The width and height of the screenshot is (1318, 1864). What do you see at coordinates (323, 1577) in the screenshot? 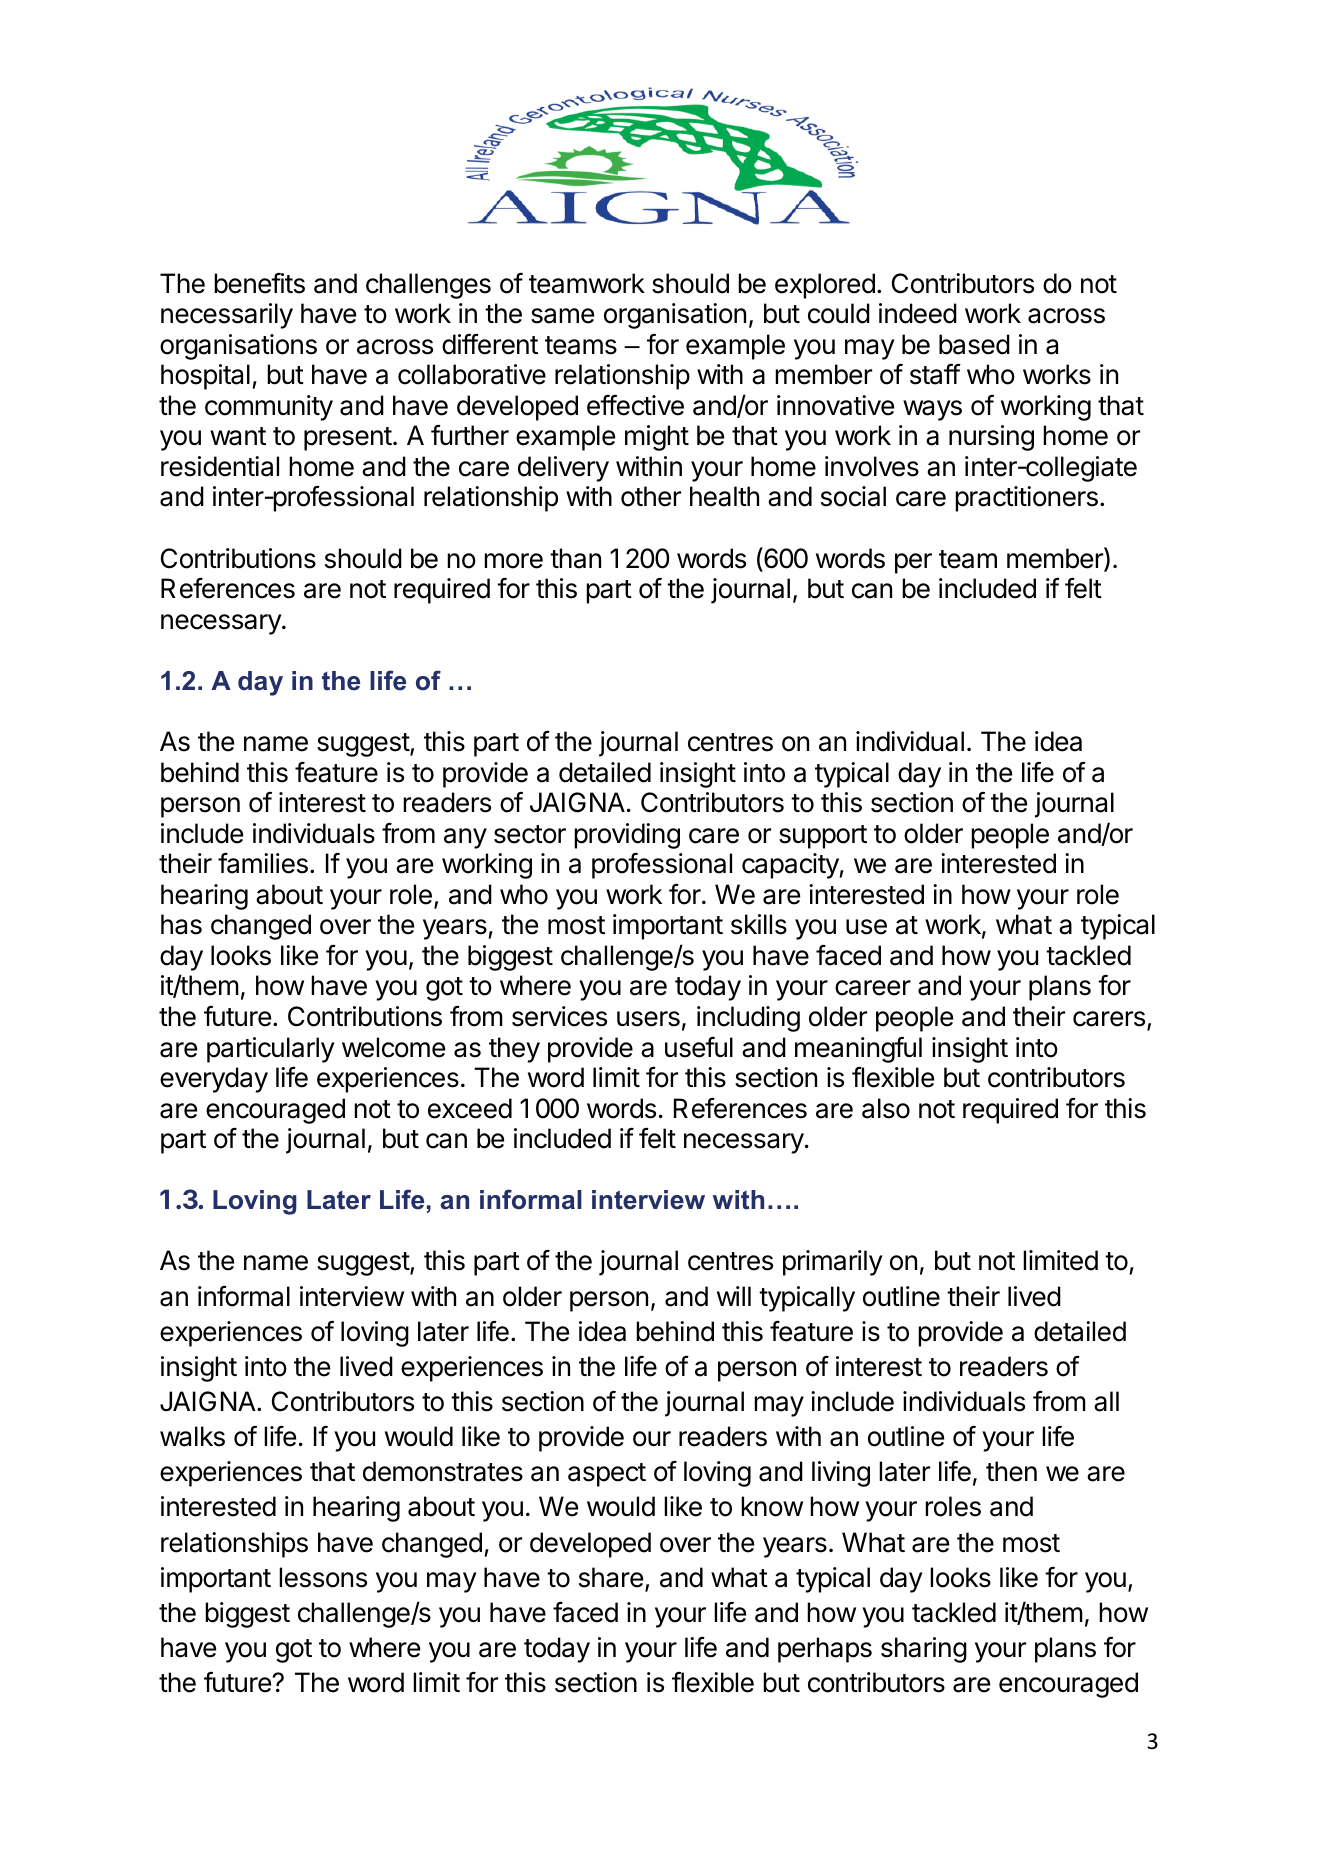
I see `lessons` at bounding box center [323, 1577].
